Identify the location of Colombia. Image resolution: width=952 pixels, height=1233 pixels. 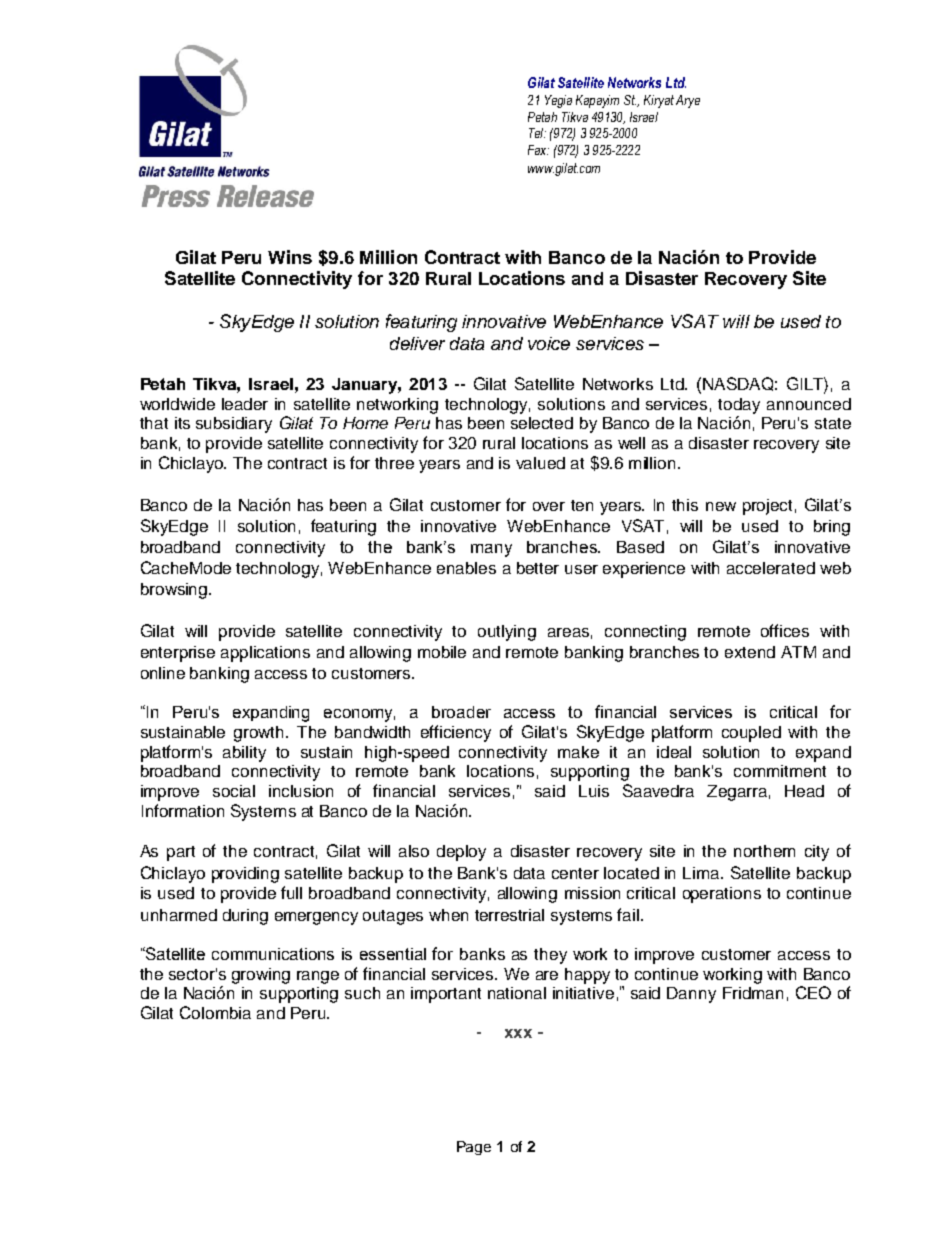
(215, 1012).
